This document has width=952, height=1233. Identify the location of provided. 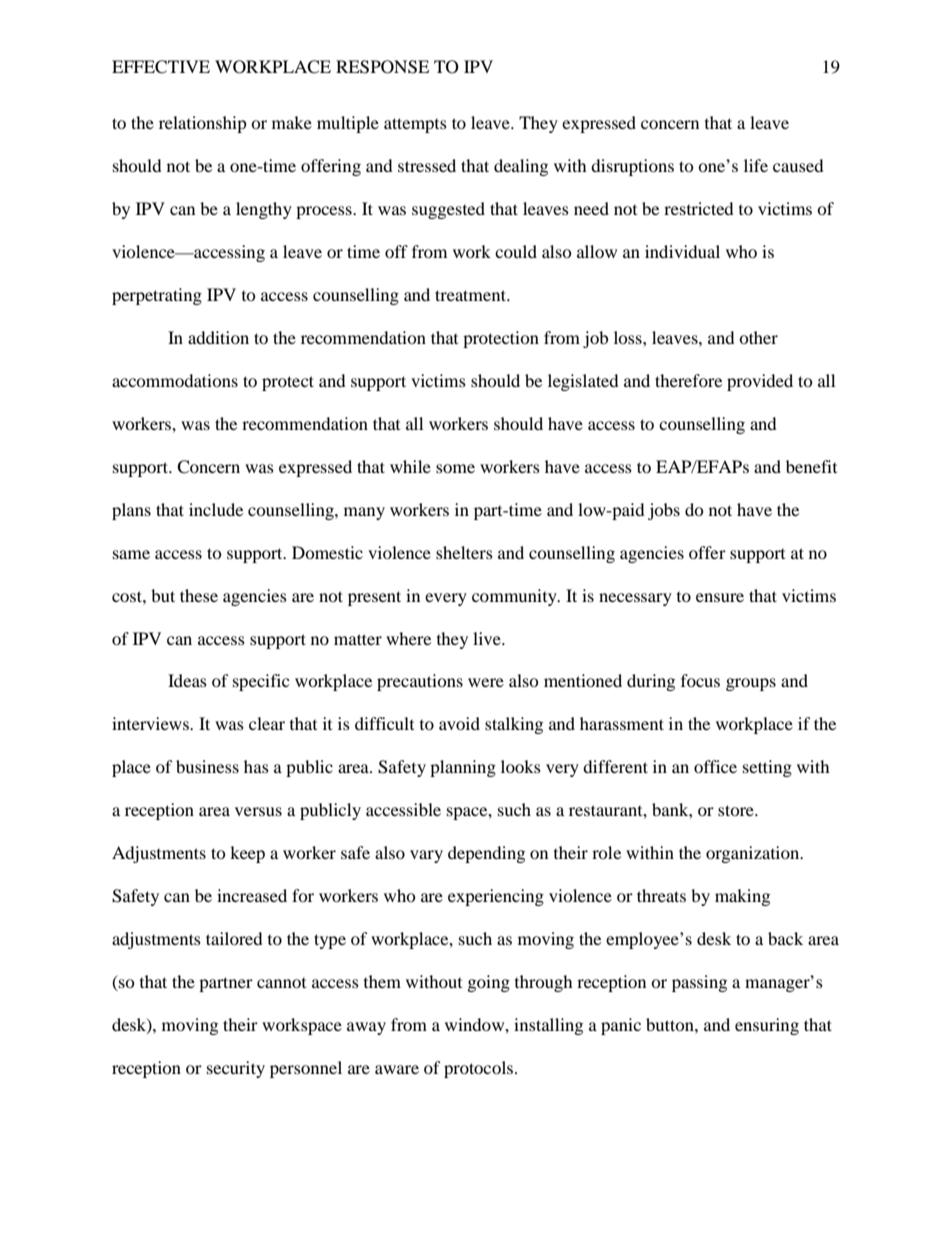
(760, 382).
